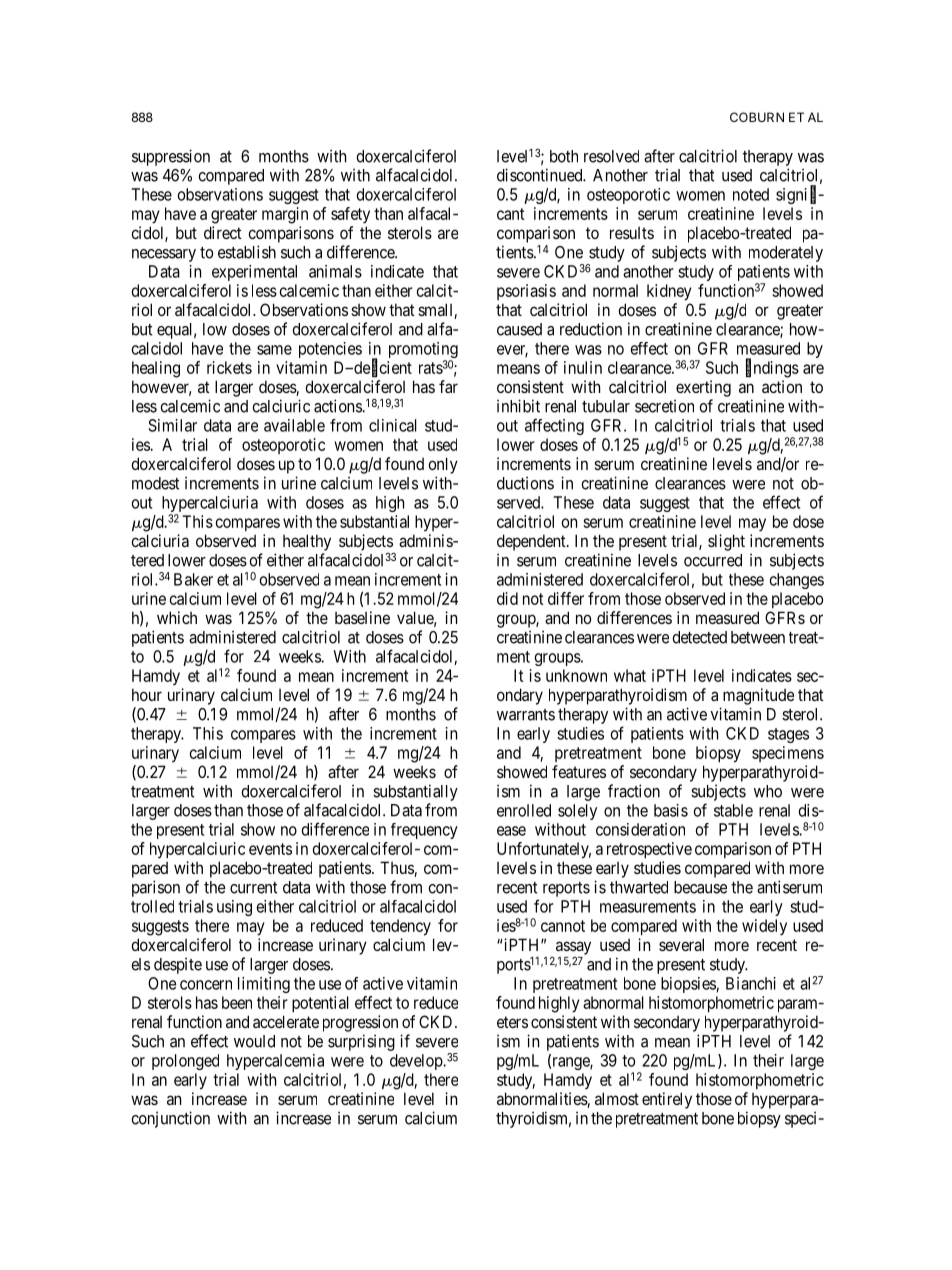 The image size is (952, 1270). Describe the element at coordinates (564, 156) in the screenshot. I see `both` at that location.
